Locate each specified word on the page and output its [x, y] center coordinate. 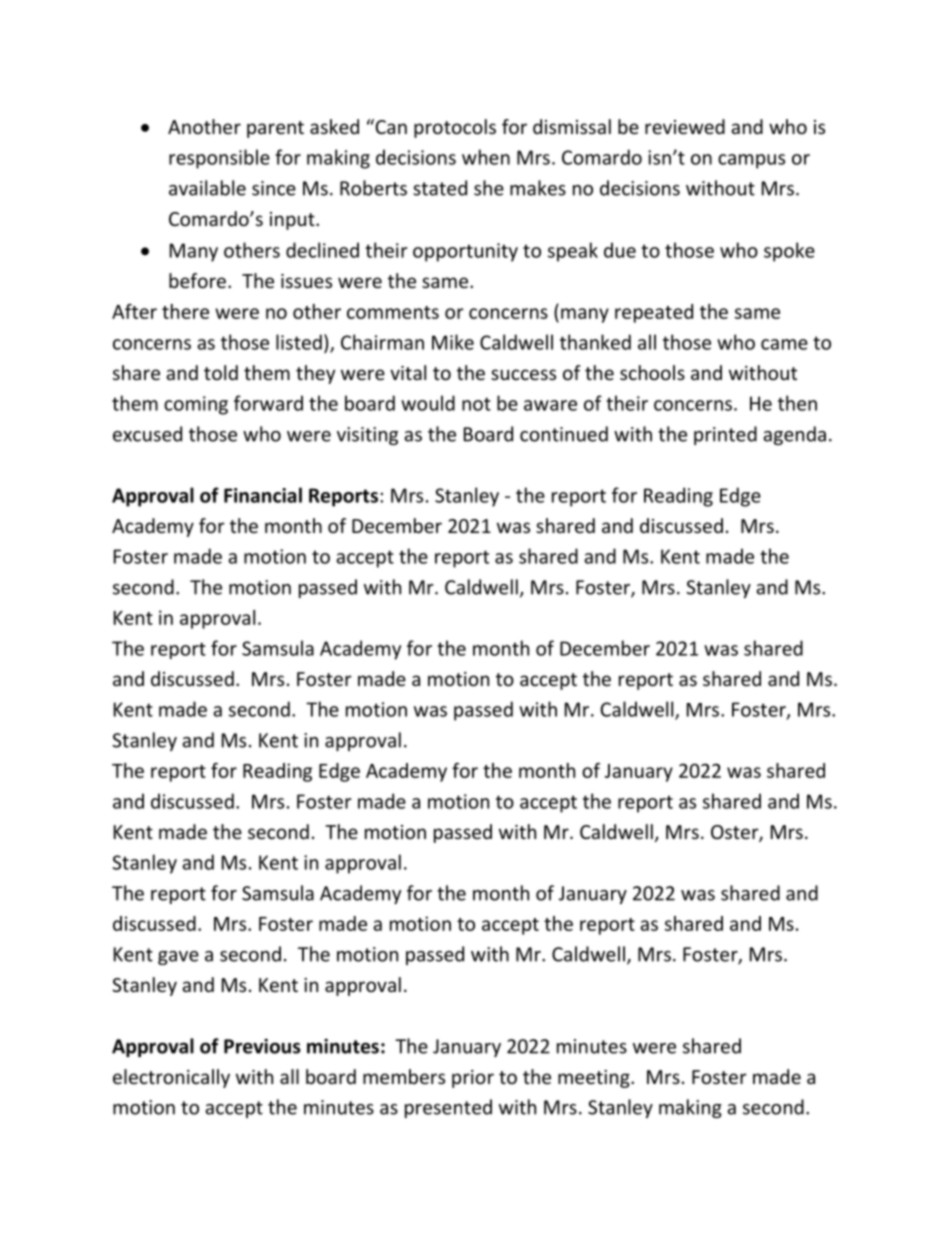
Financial [263, 495]
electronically [171, 1078]
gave [178, 958]
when [486, 157]
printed [725, 435]
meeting [595, 1079]
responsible [219, 159]
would [428, 403]
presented [448, 1108]
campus [751, 161]
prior [473, 1079]
